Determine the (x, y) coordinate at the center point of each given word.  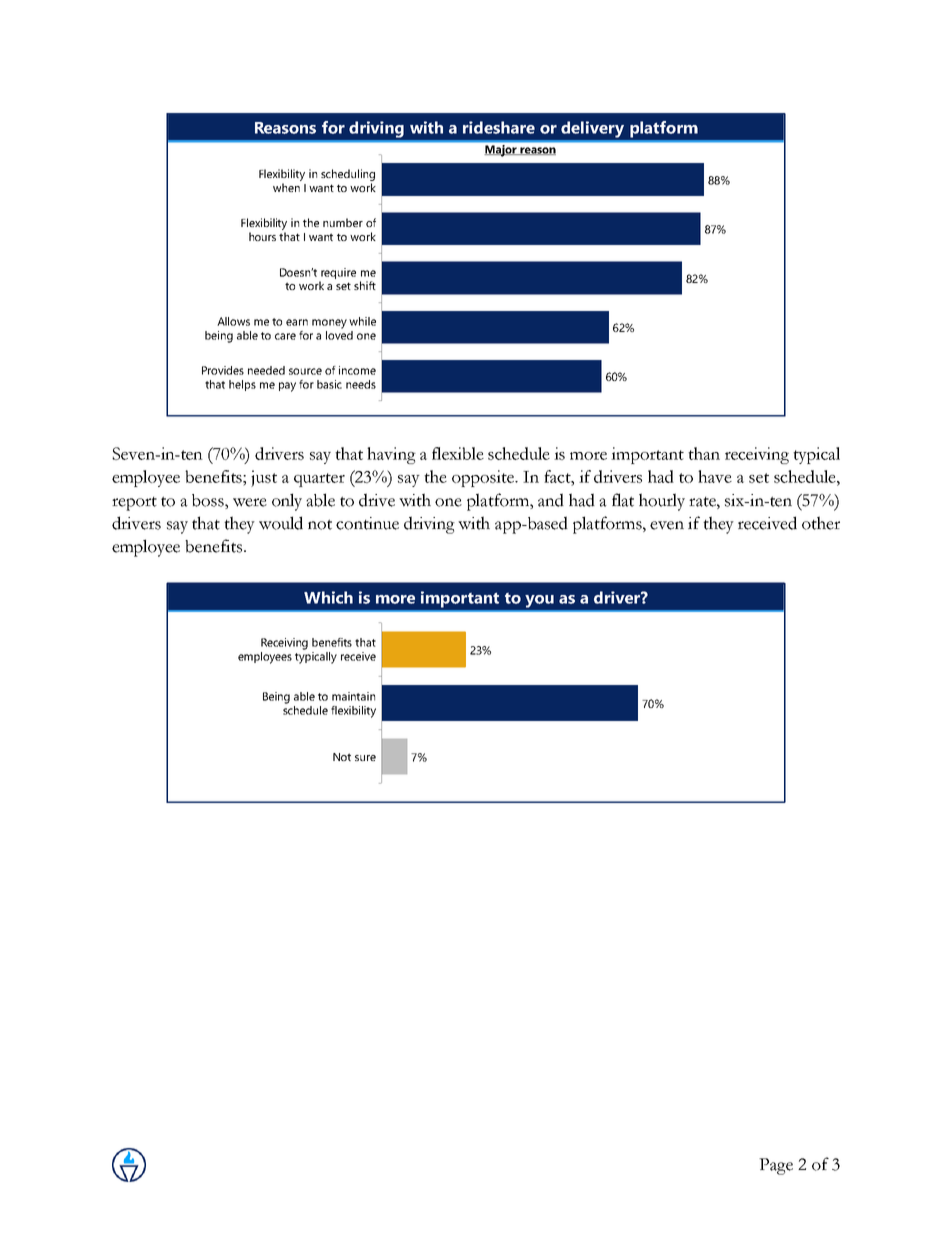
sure (365, 758)
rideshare (499, 127)
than (704, 453)
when (286, 187)
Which (328, 597)
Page (776, 1166)
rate (703, 502)
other (821, 523)
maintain (353, 696)
